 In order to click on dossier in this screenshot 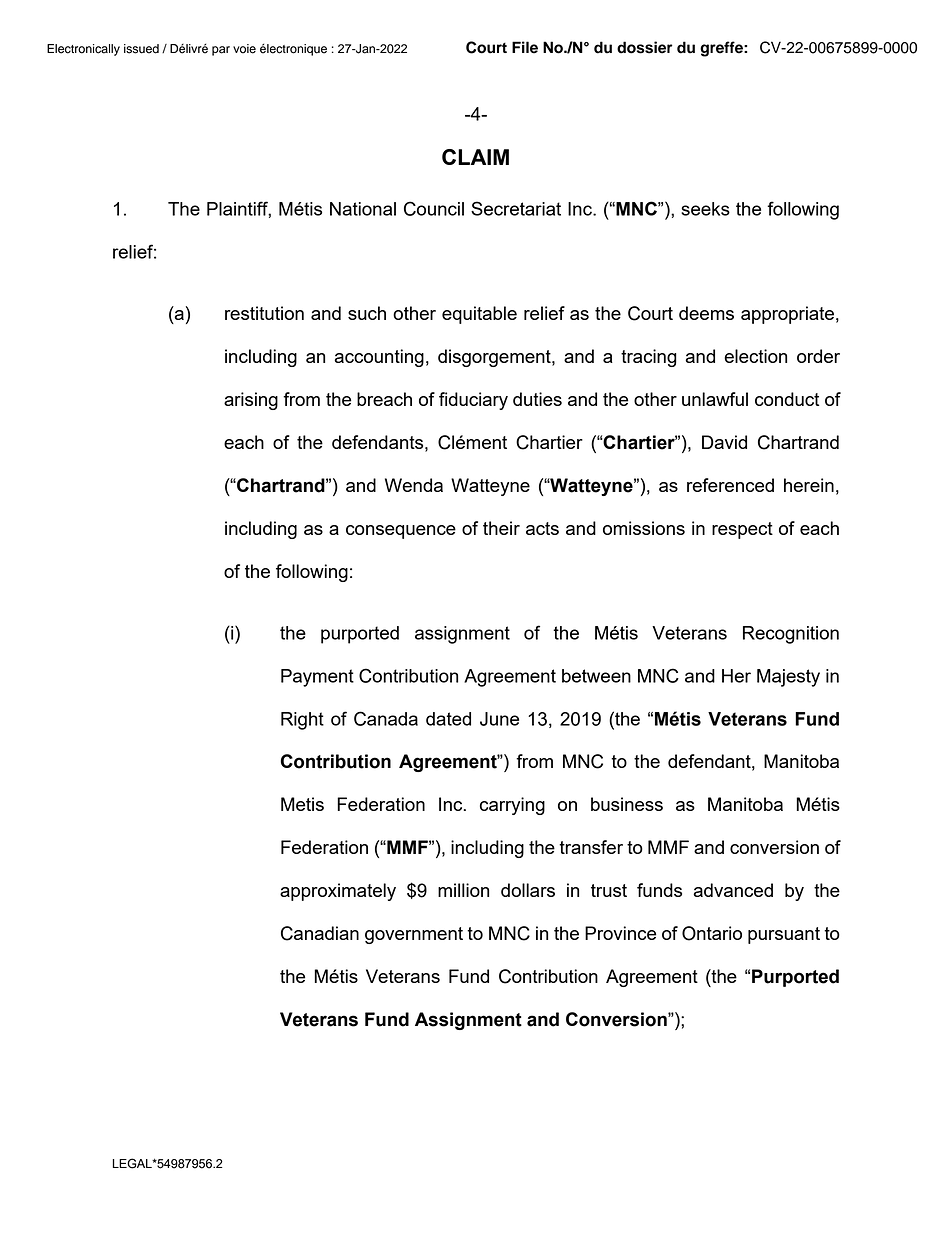, I will do `click(644, 47)`.
